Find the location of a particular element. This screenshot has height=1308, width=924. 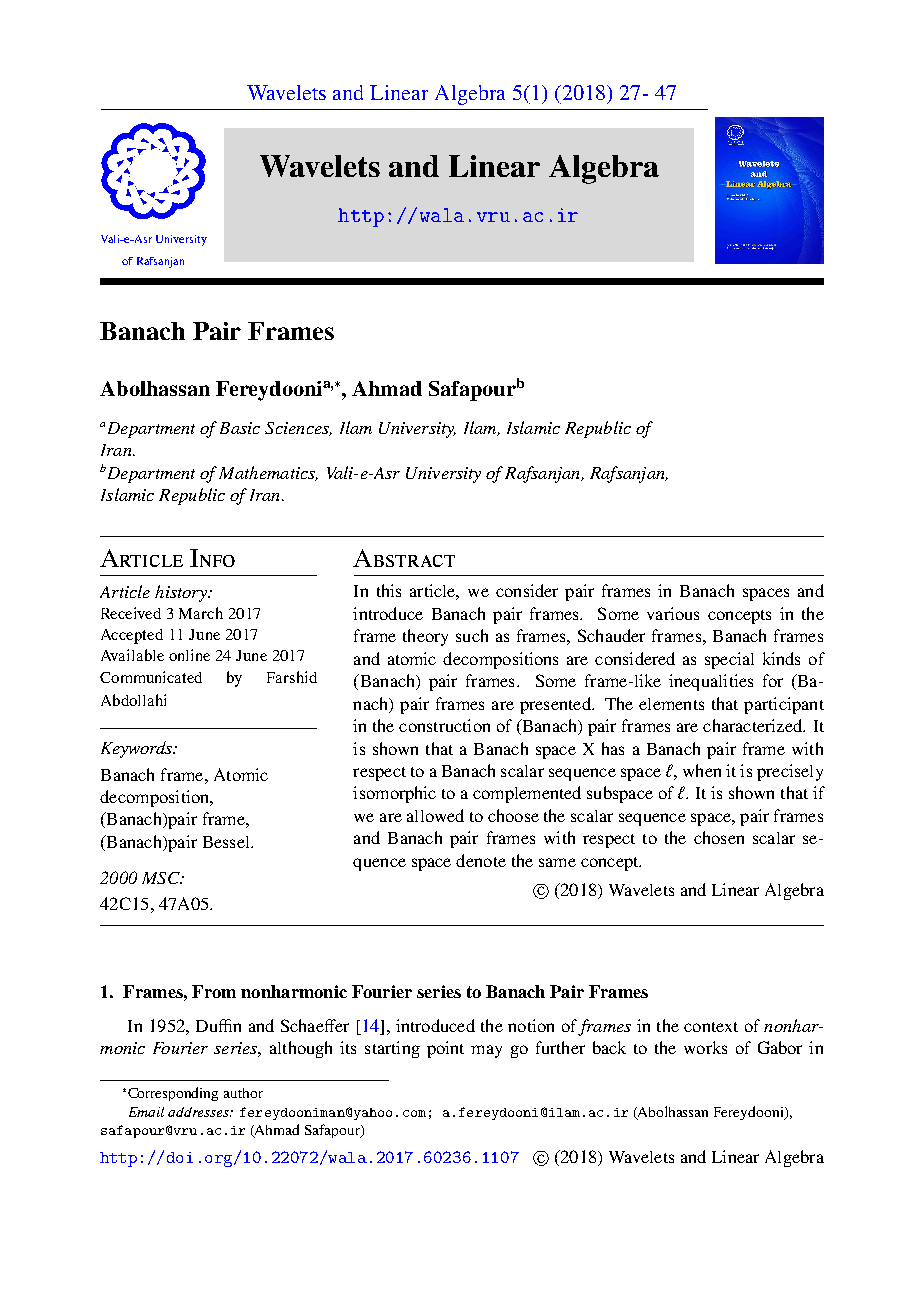

online is located at coordinates (189, 655).
